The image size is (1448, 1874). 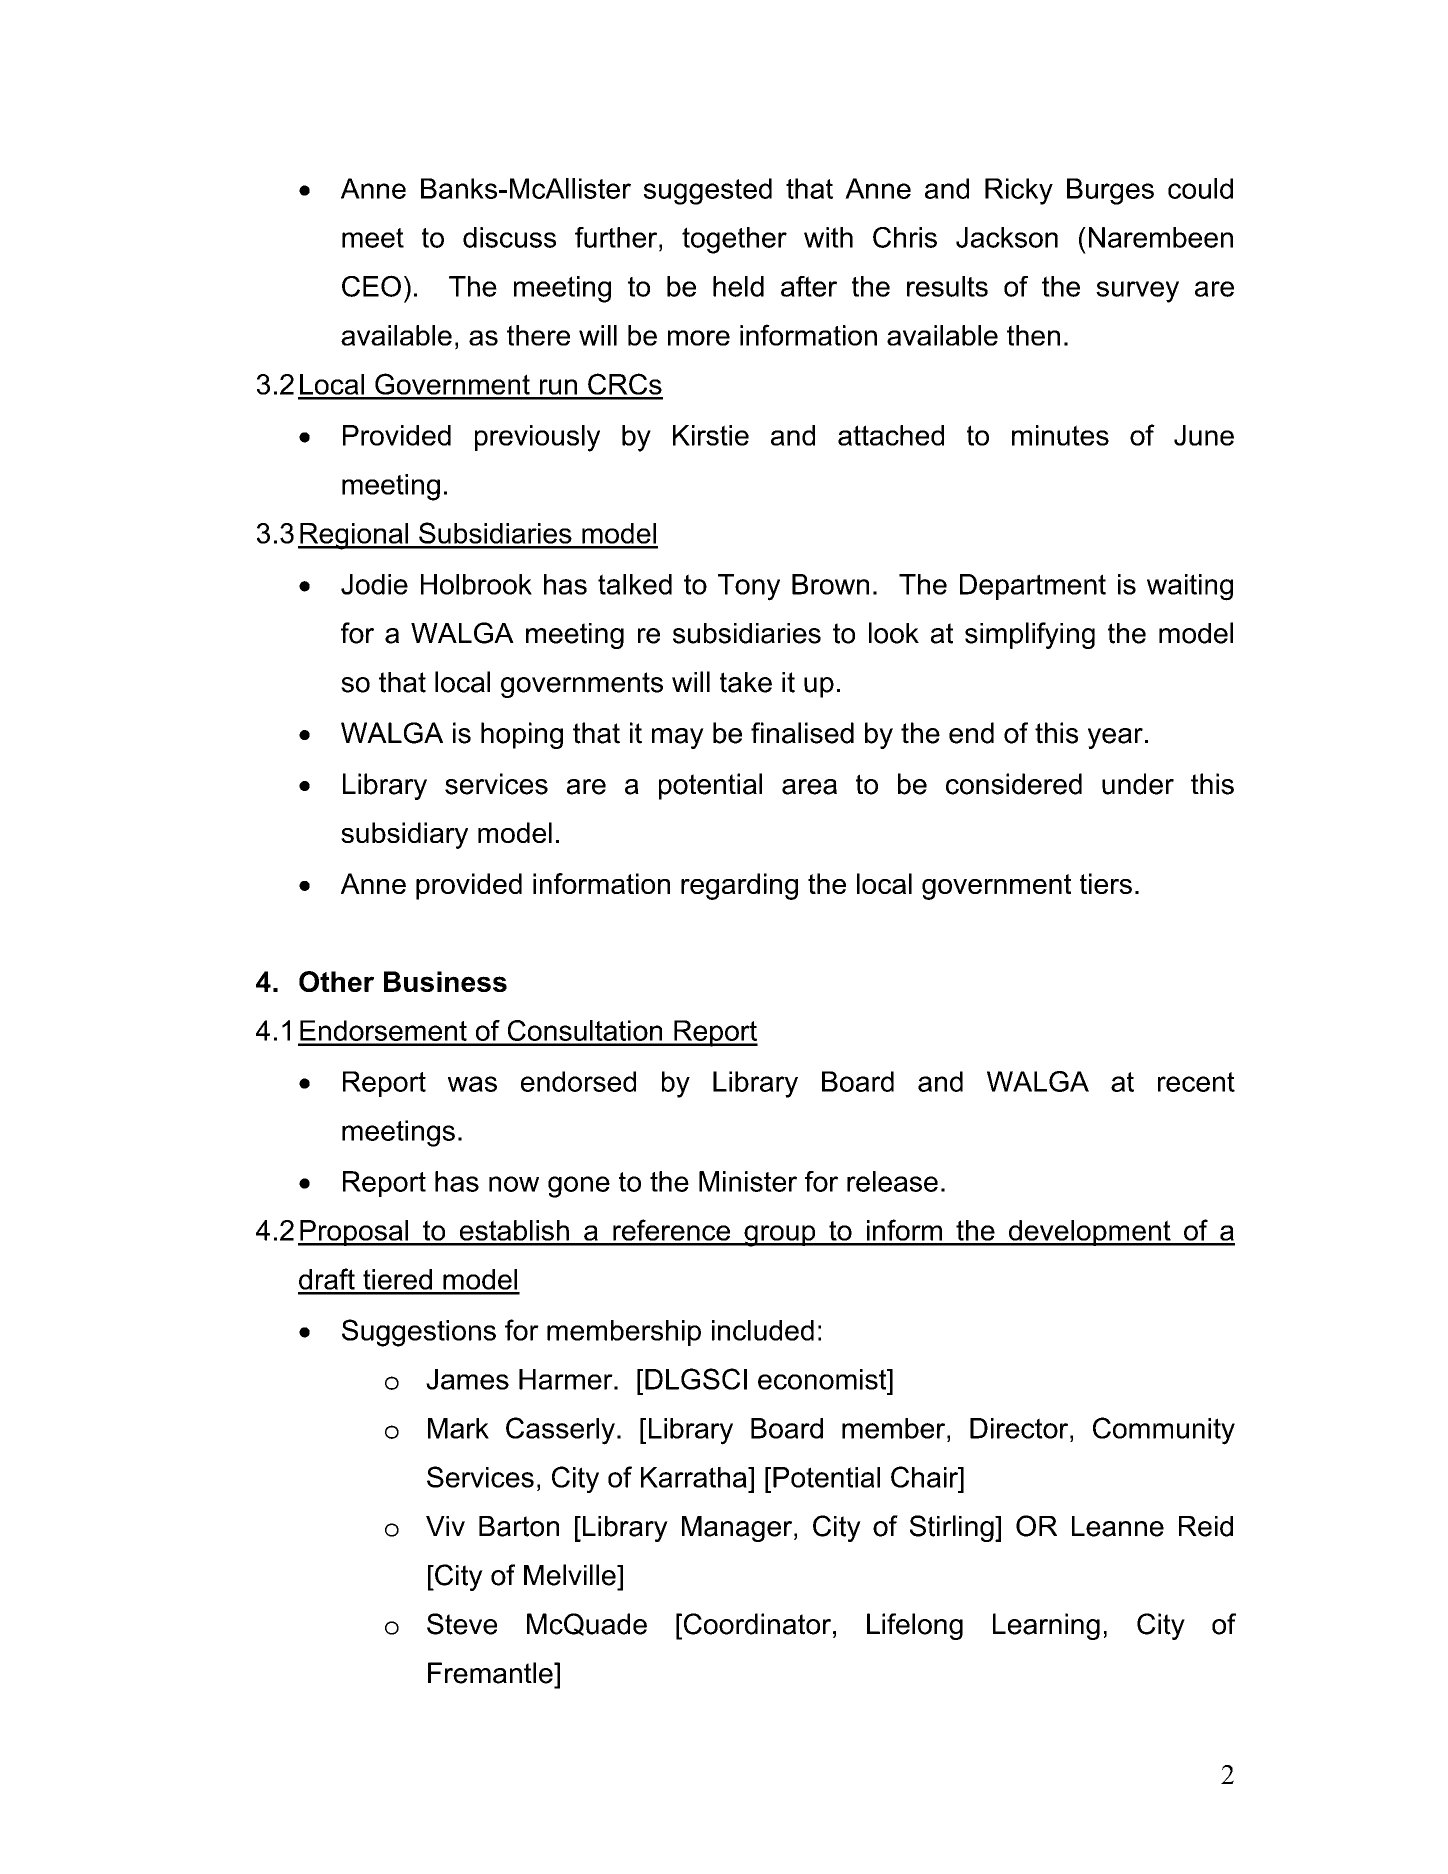 I want to click on discuss, so click(x=509, y=237).
